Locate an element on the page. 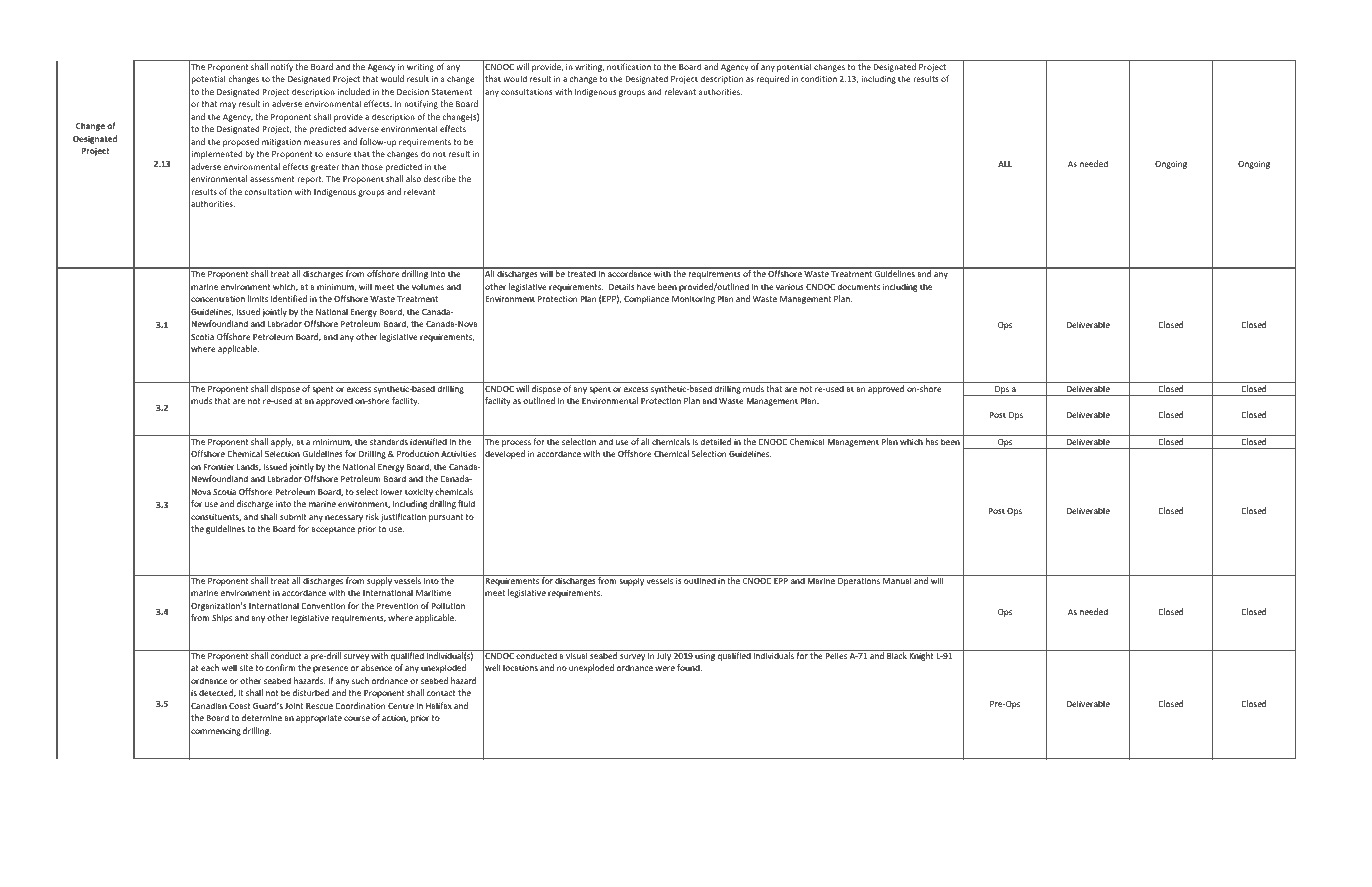 The image size is (1372, 887). has is located at coordinates (932, 441).
